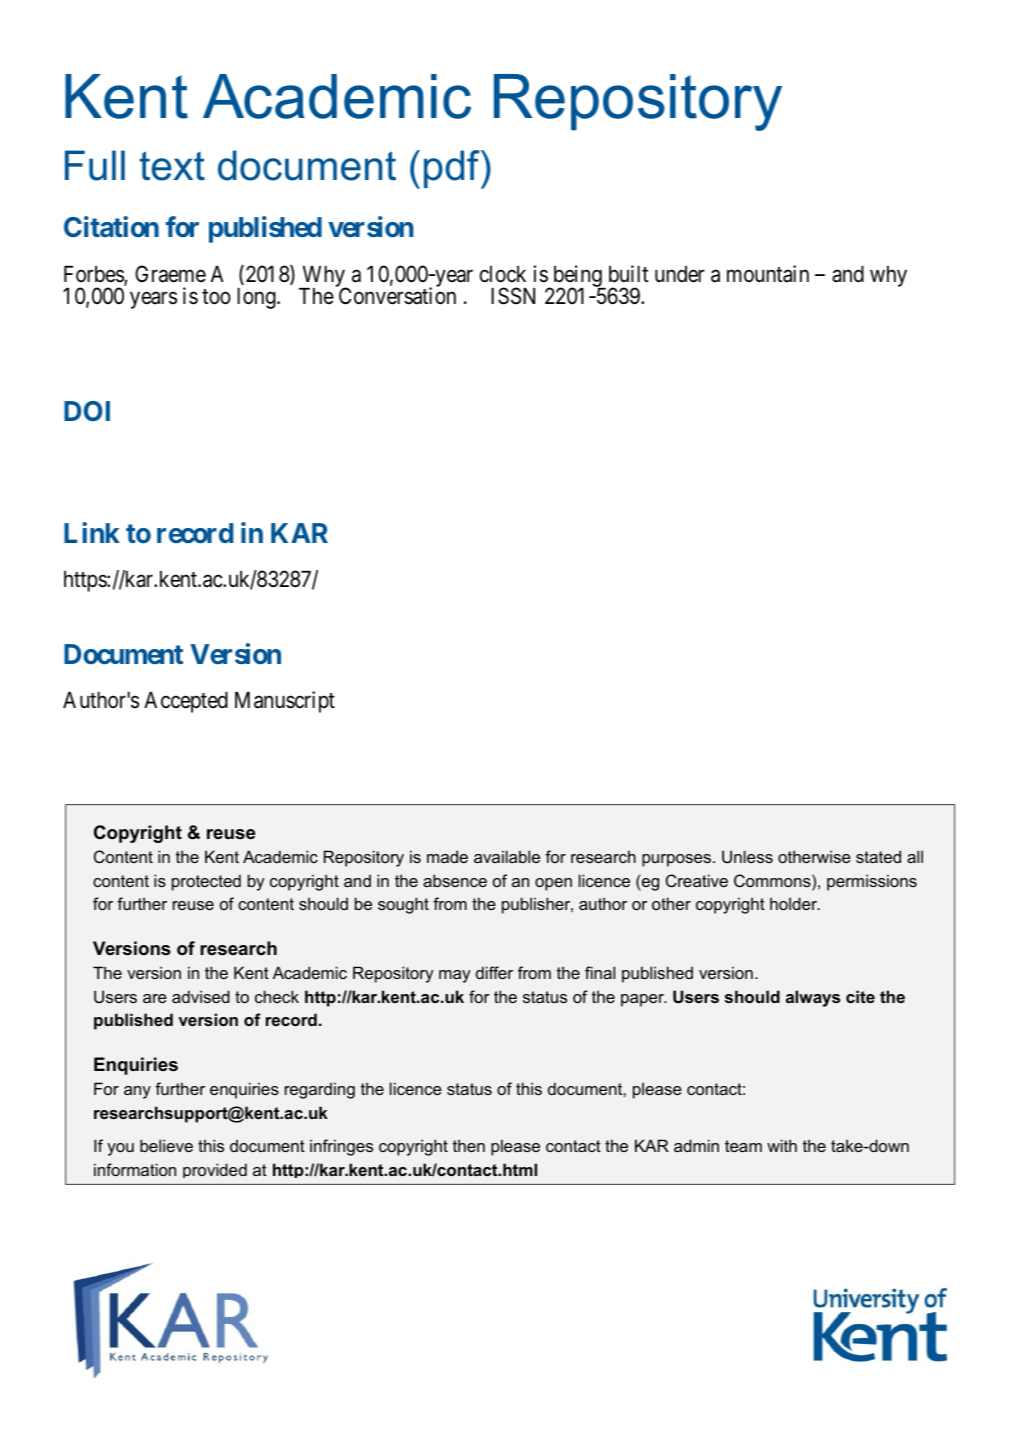 The width and height of the image is (1017, 1440). Describe the element at coordinates (768, 274) in the image. I see `mountain` at that location.
